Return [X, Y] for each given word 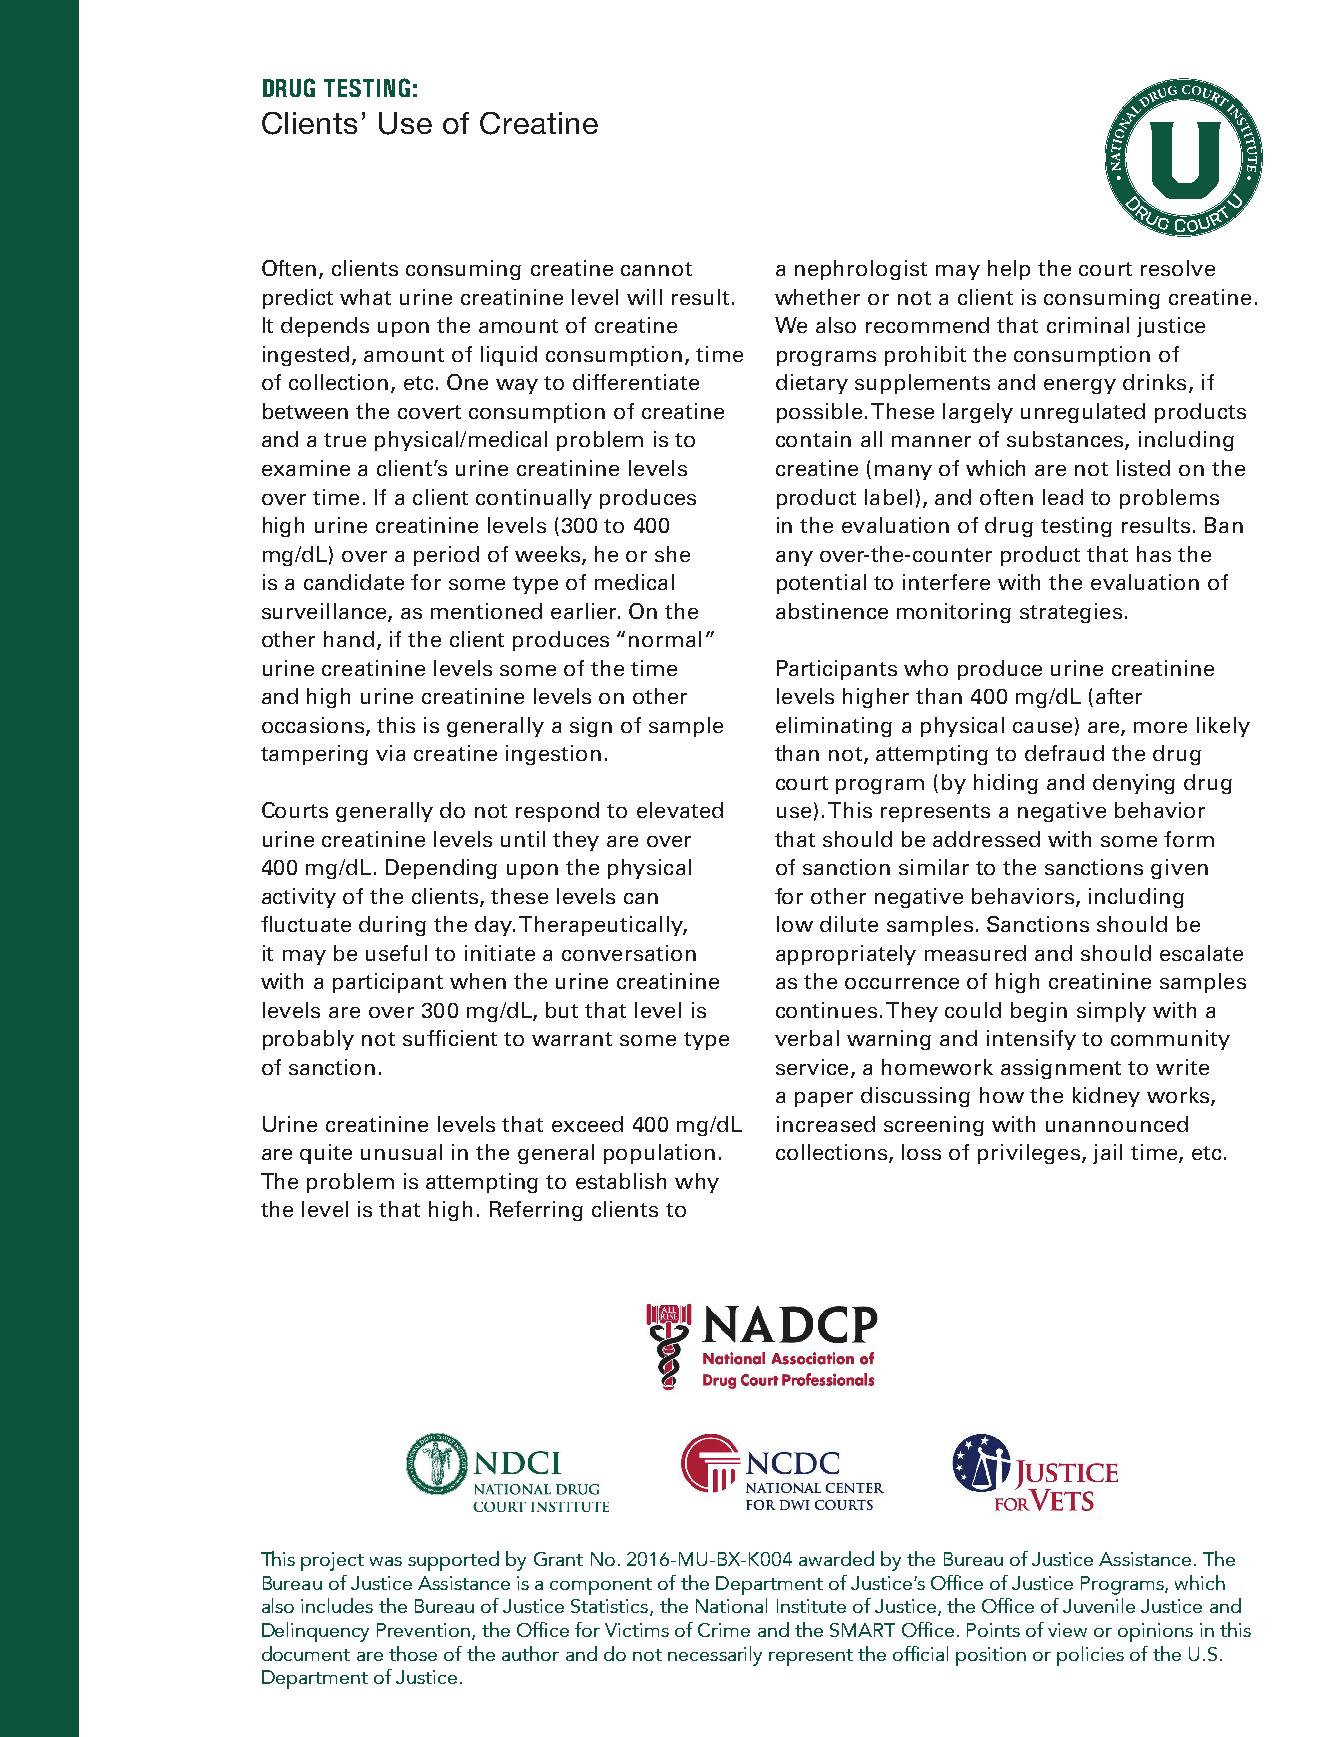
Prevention [423, 1630]
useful [396, 953]
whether [817, 297]
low [795, 924]
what [365, 297]
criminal [1088, 325]
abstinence [832, 611]
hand [349, 639]
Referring [536, 1211]
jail [1107, 1154]
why [697, 1183]
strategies [1071, 613]
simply [1111, 1012]
